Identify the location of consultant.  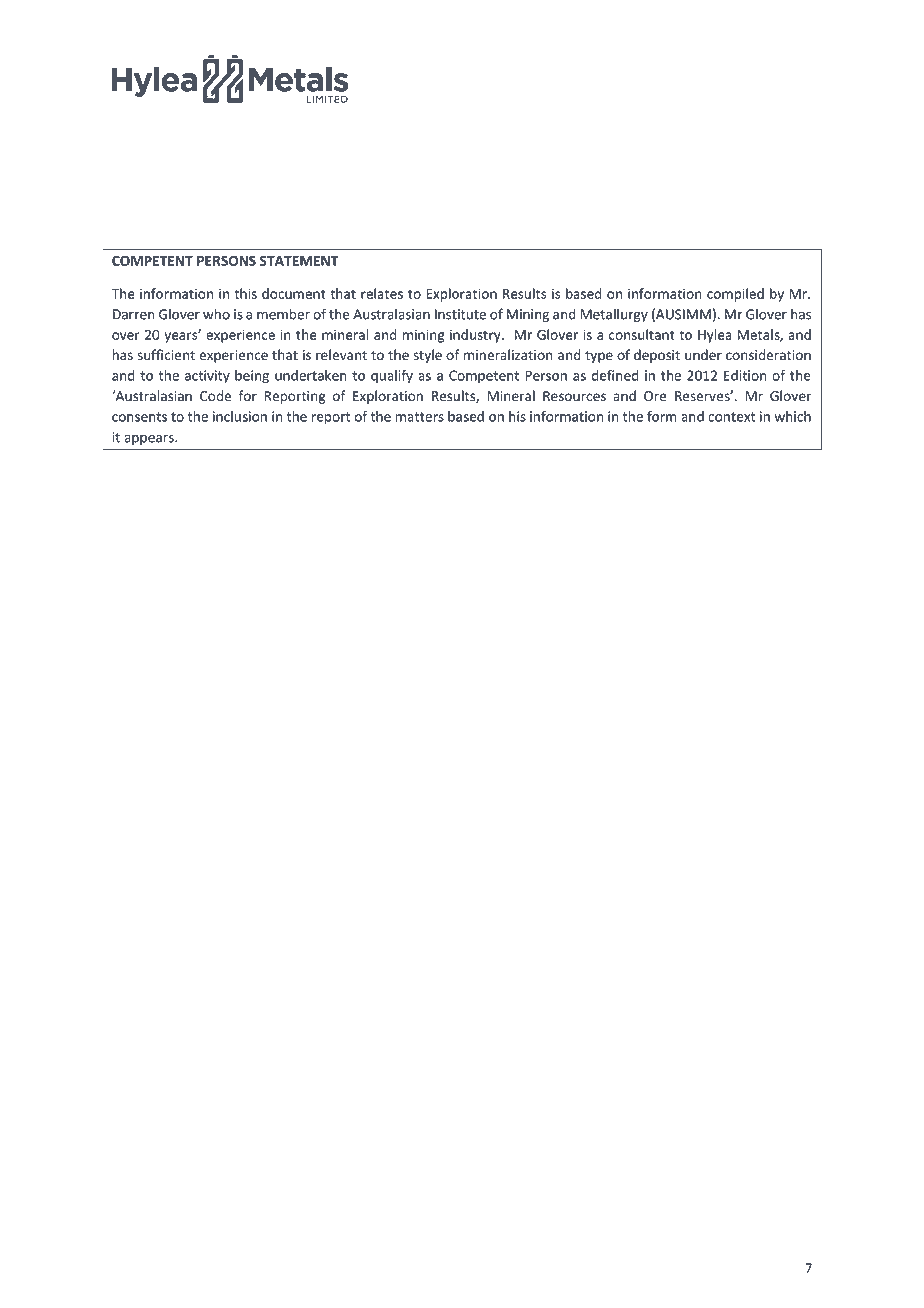
(642, 334).
